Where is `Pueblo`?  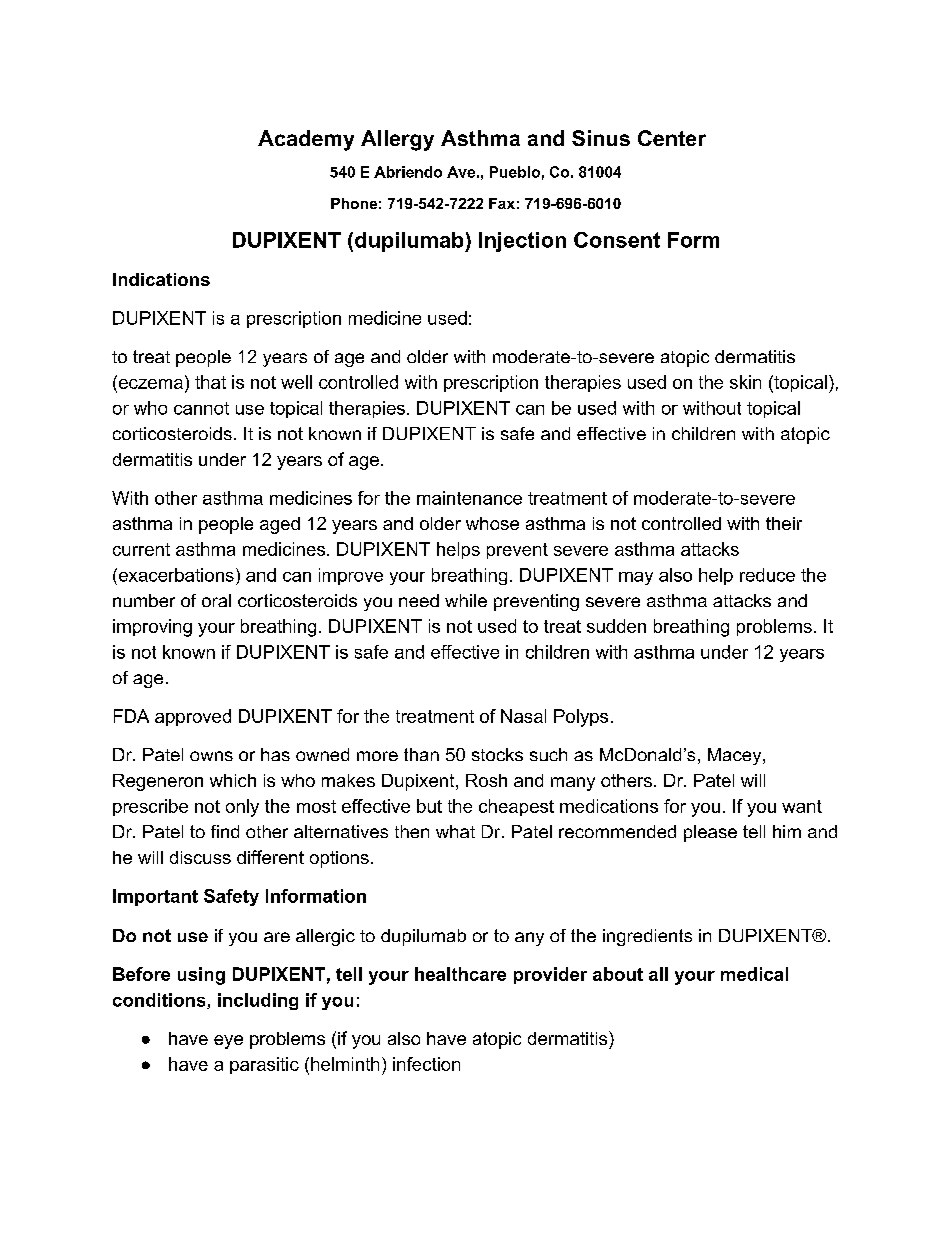 Pueblo is located at coordinates (515, 172).
